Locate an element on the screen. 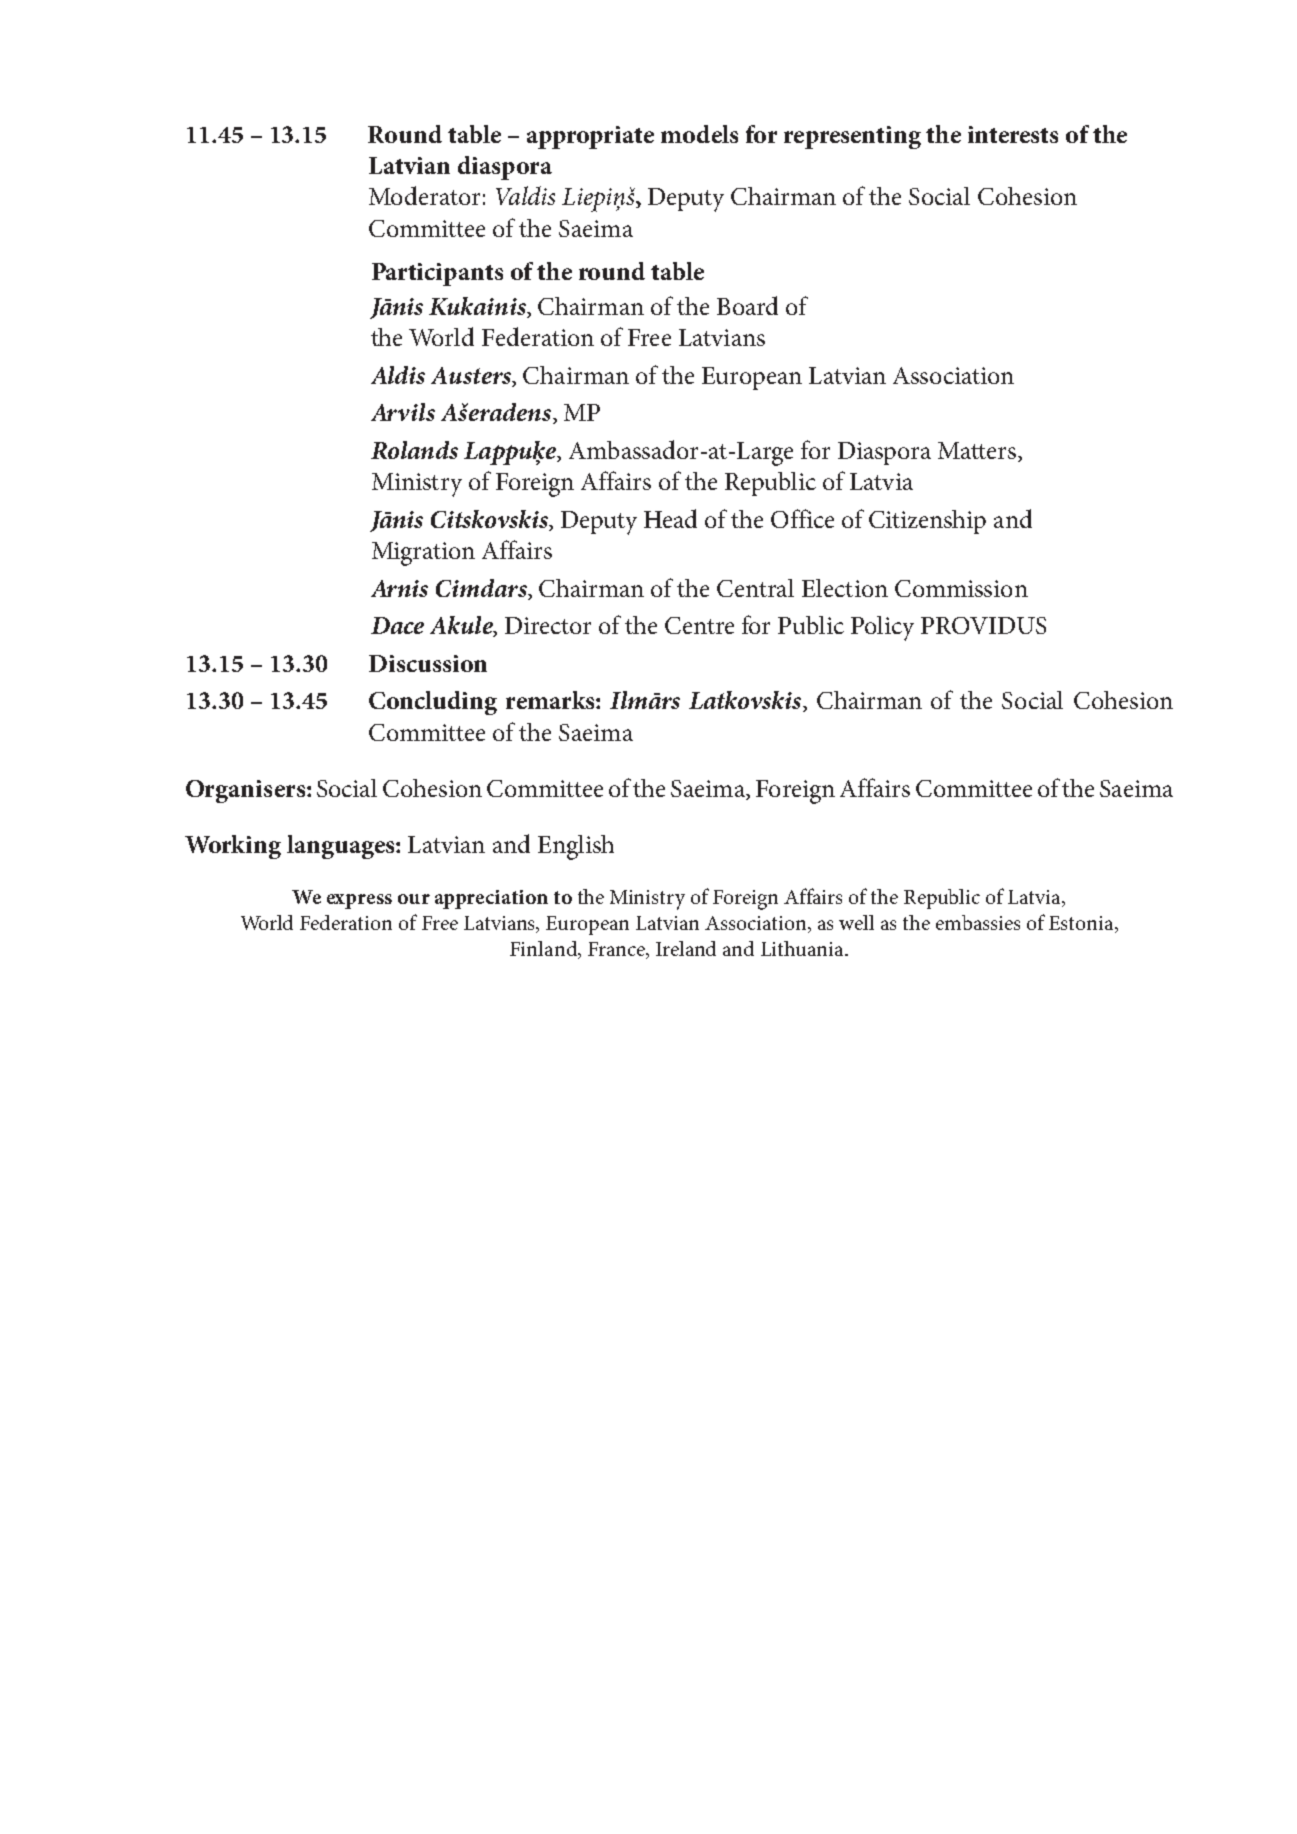  Migration is located at coordinates (423, 554).
